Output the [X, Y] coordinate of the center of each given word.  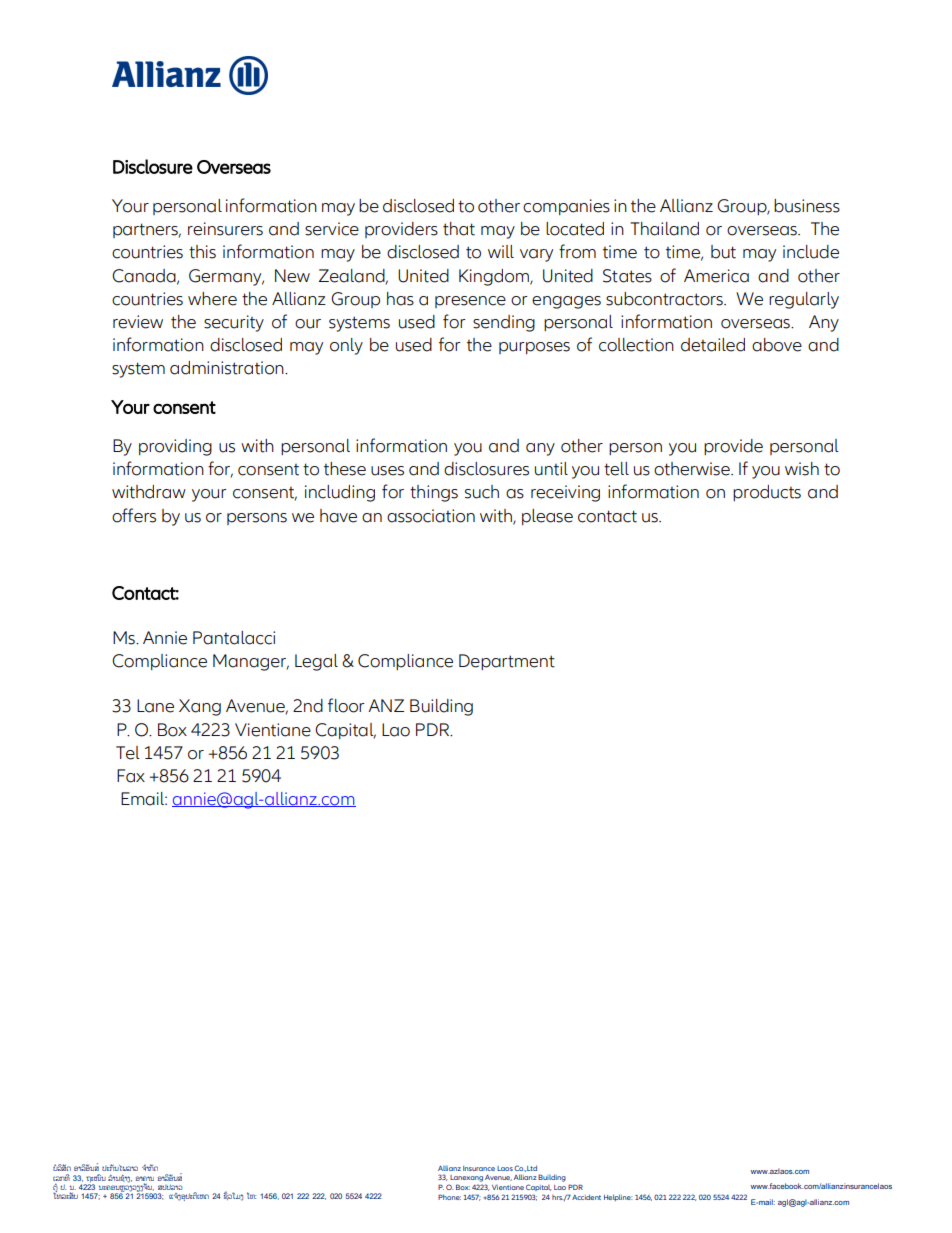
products [767, 493]
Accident [586, 1197]
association [431, 516]
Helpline [618, 1197]
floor [346, 705]
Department [507, 662]
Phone [449, 1197]
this [202, 252]
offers [134, 515]
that [459, 229]
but [723, 252]
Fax [131, 776]
